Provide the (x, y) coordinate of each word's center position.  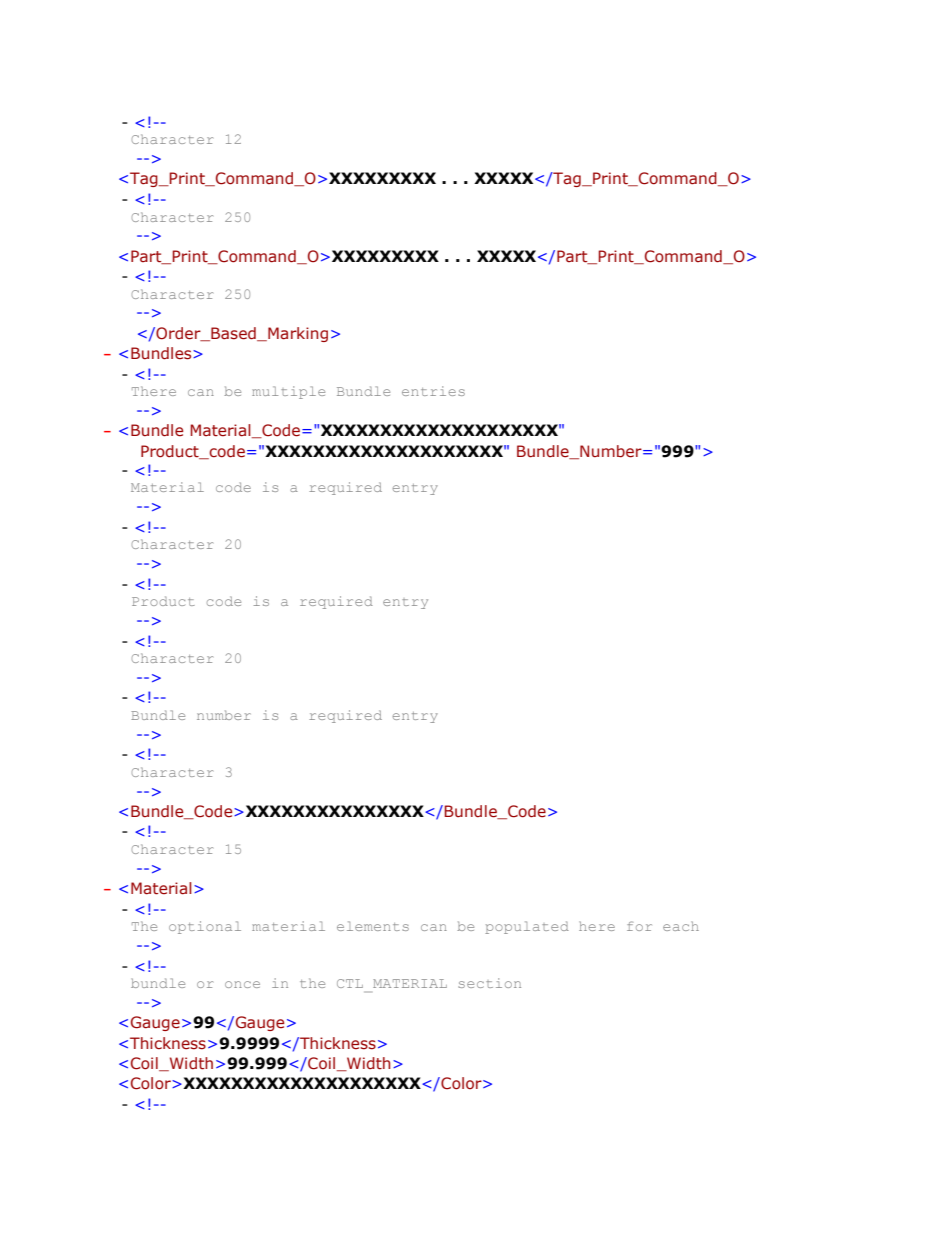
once (242, 984)
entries (433, 391)
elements (373, 926)
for (639, 926)
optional (205, 927)
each (681, 926)
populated (527, 927)
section (489, 983)
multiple (288, 392)
